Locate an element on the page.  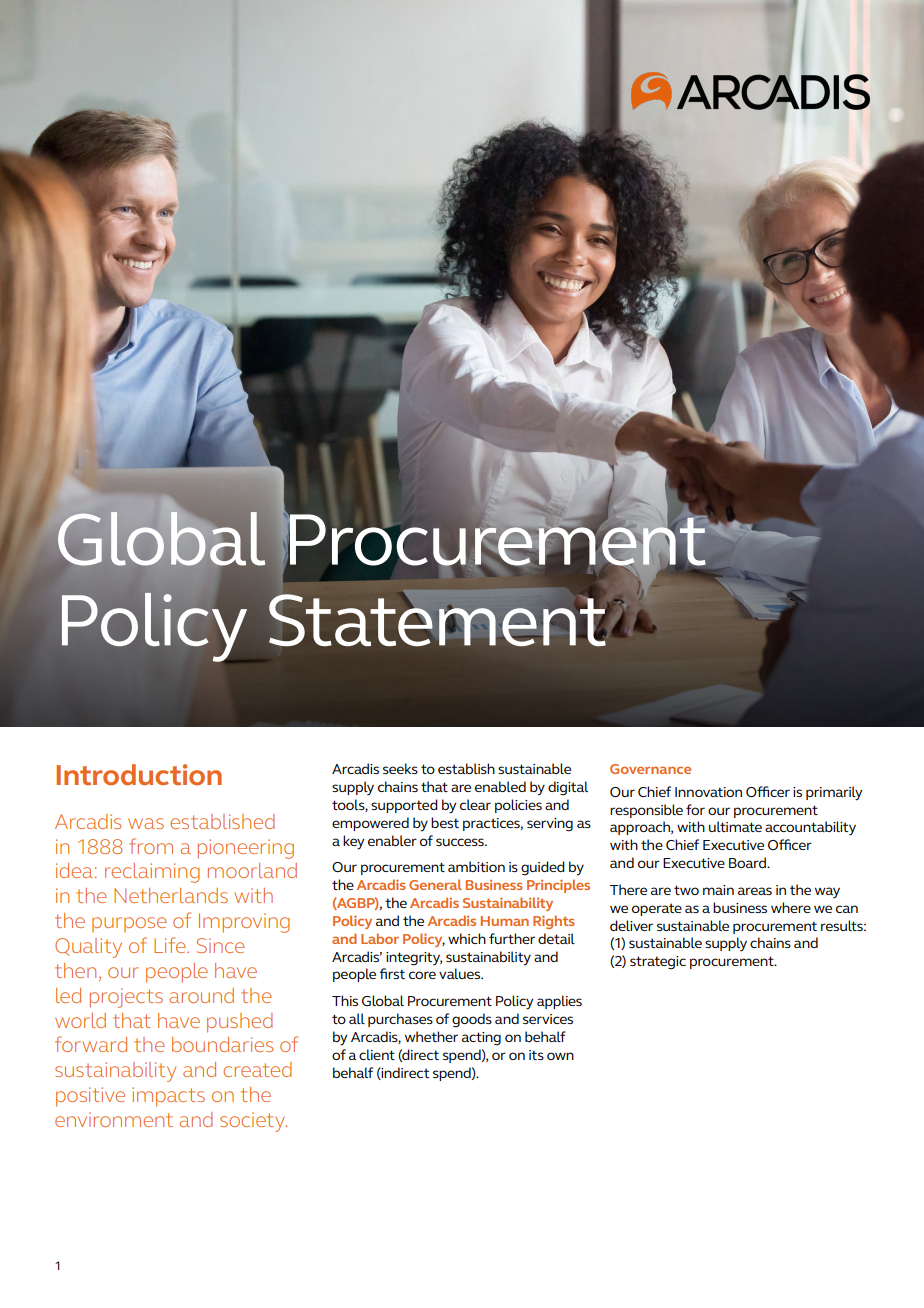
strategic is located at coordinates (658, 963).
